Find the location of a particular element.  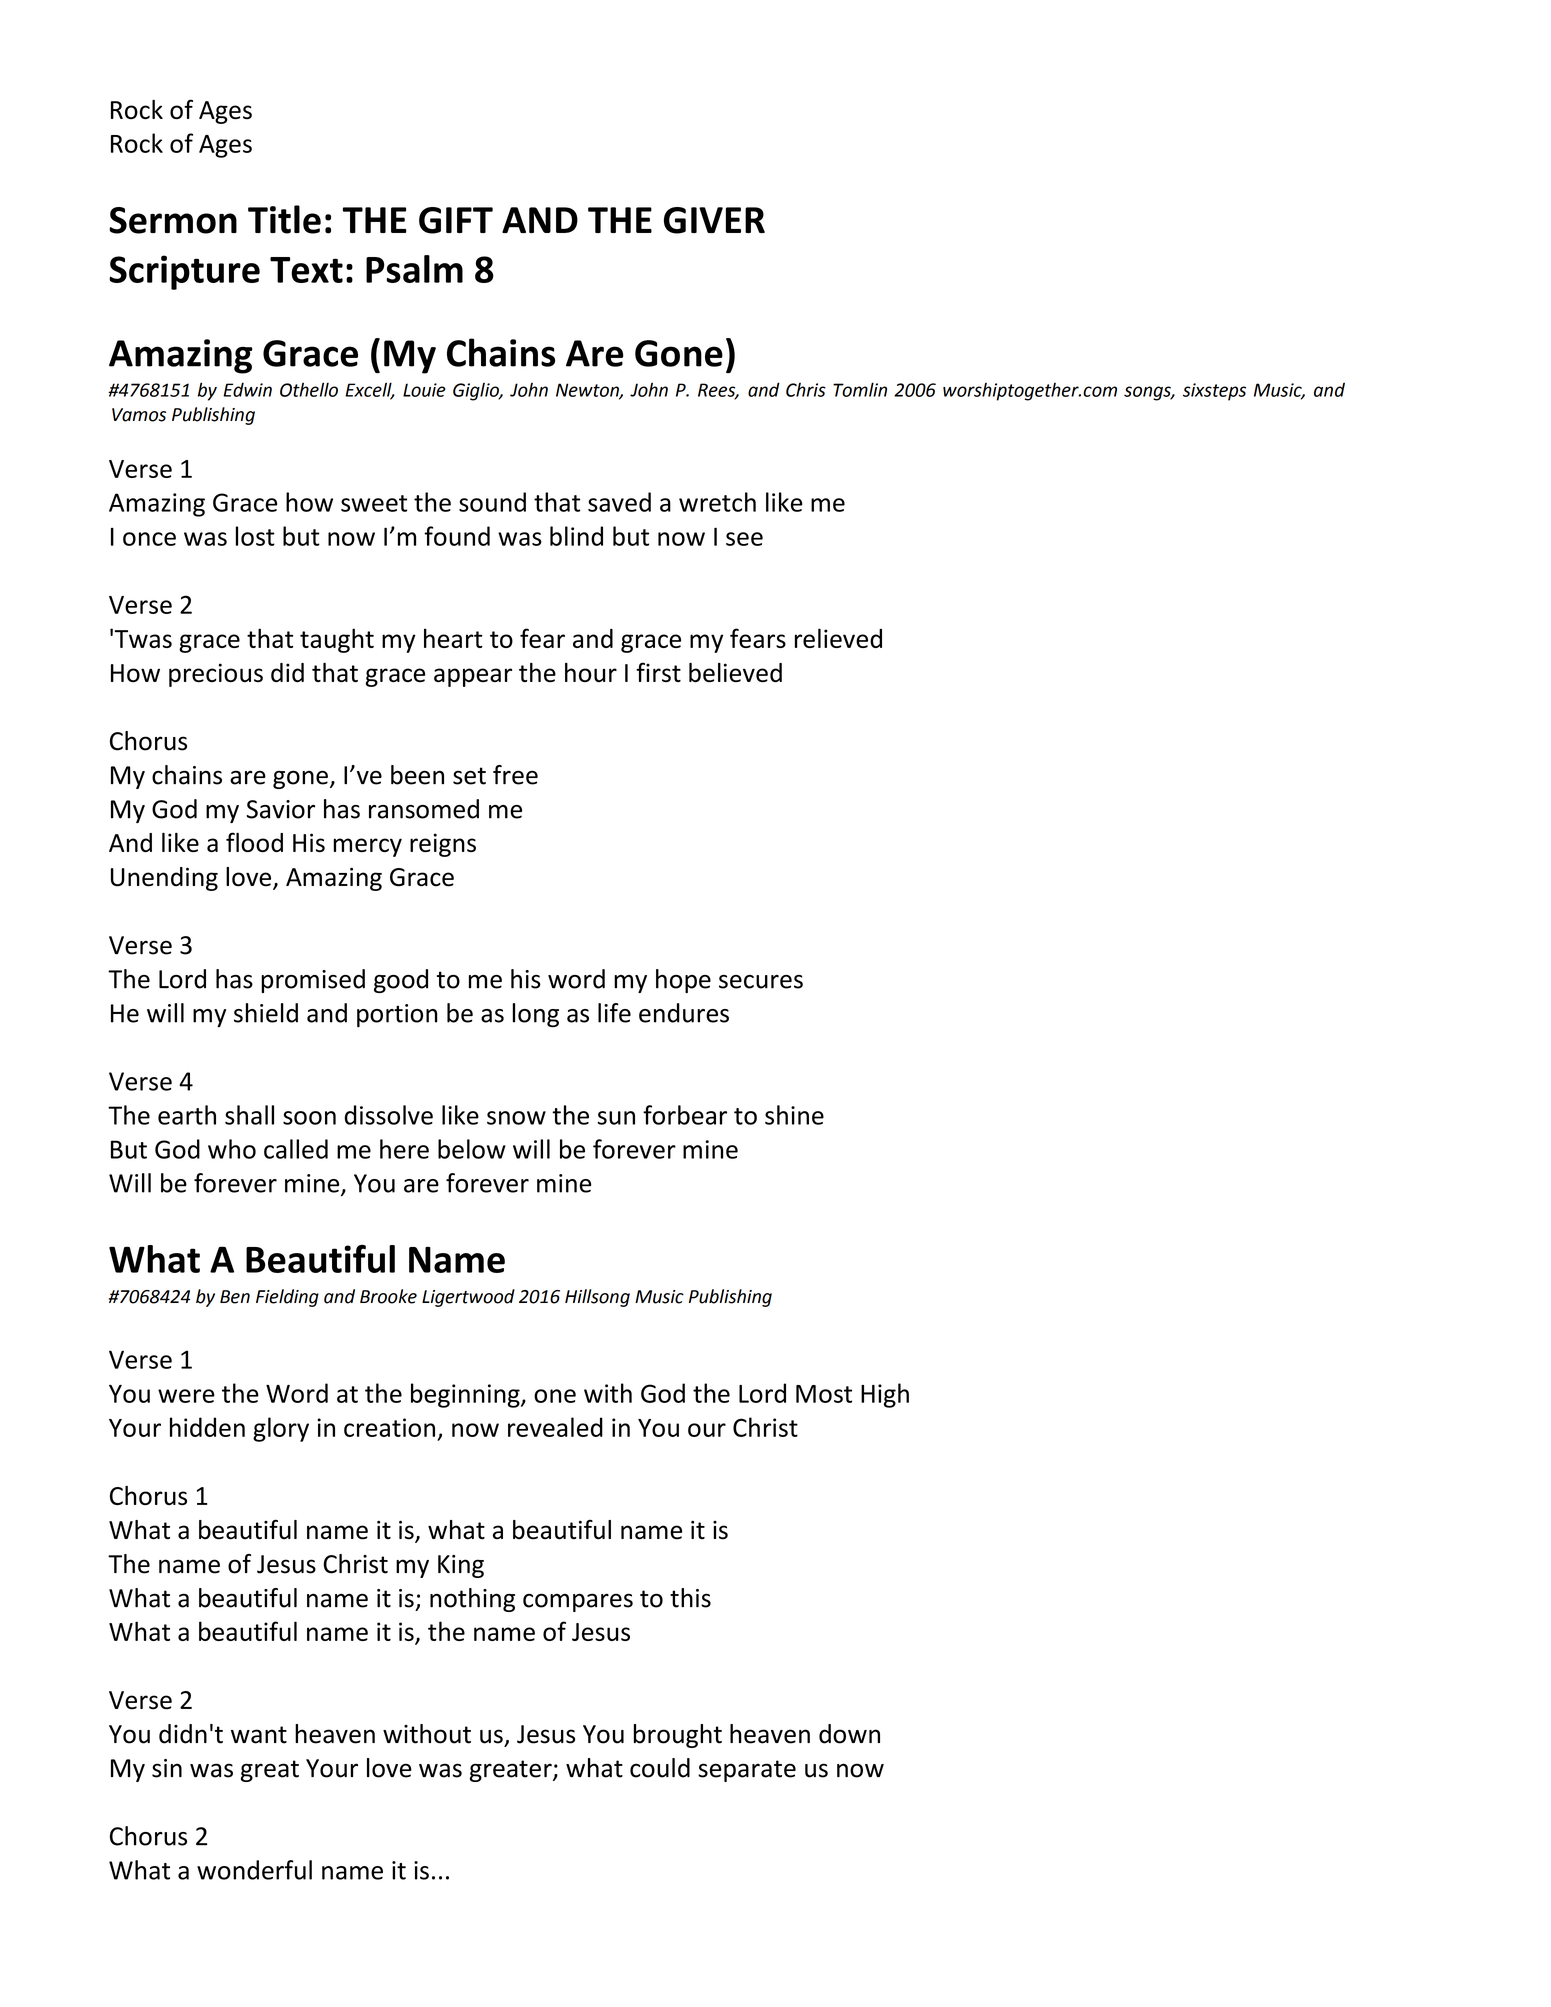

GIVER is located at coordinates (714, 220).
